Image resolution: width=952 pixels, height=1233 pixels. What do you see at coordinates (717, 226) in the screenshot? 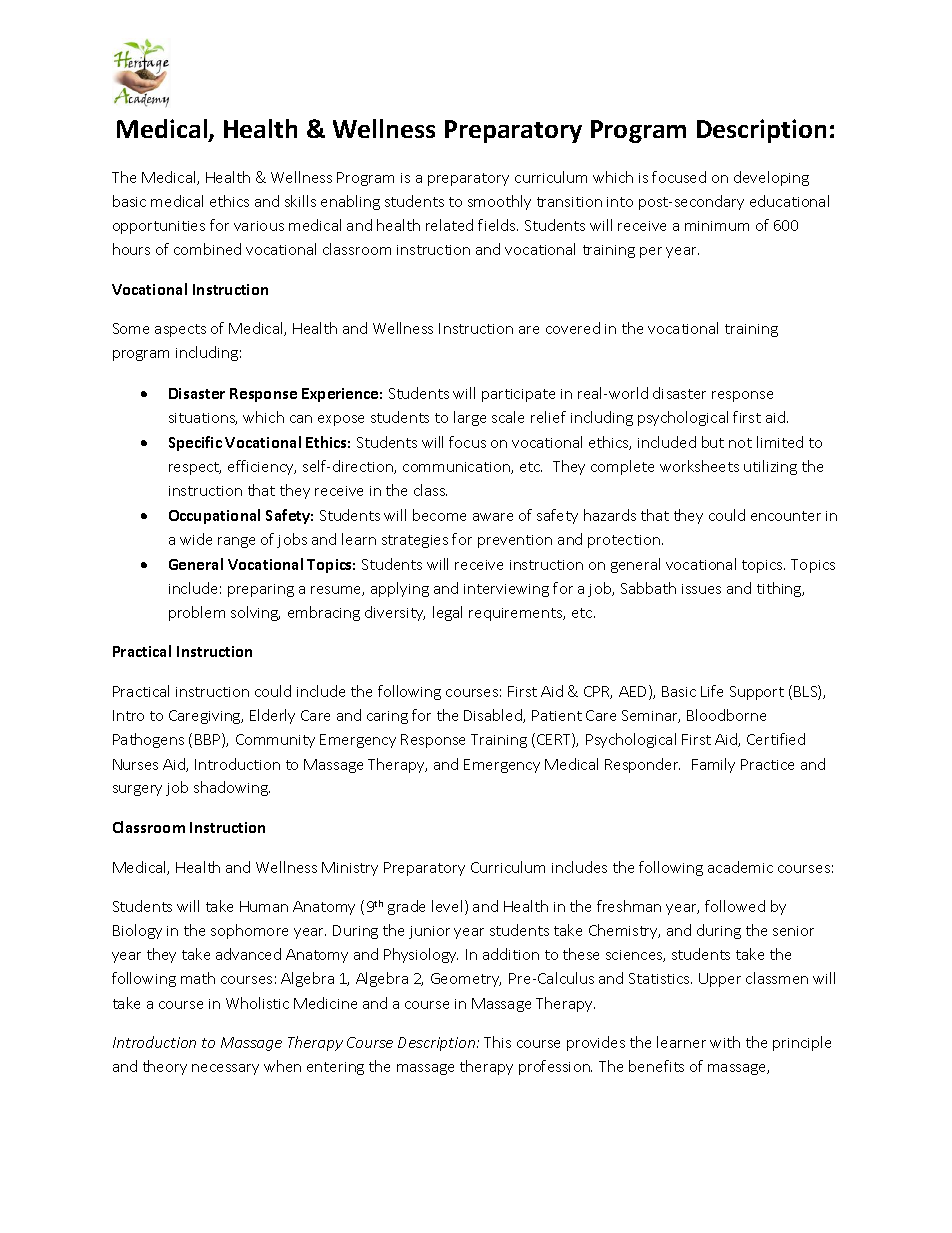
I see `minimum` at bounding box center [717, 226].
